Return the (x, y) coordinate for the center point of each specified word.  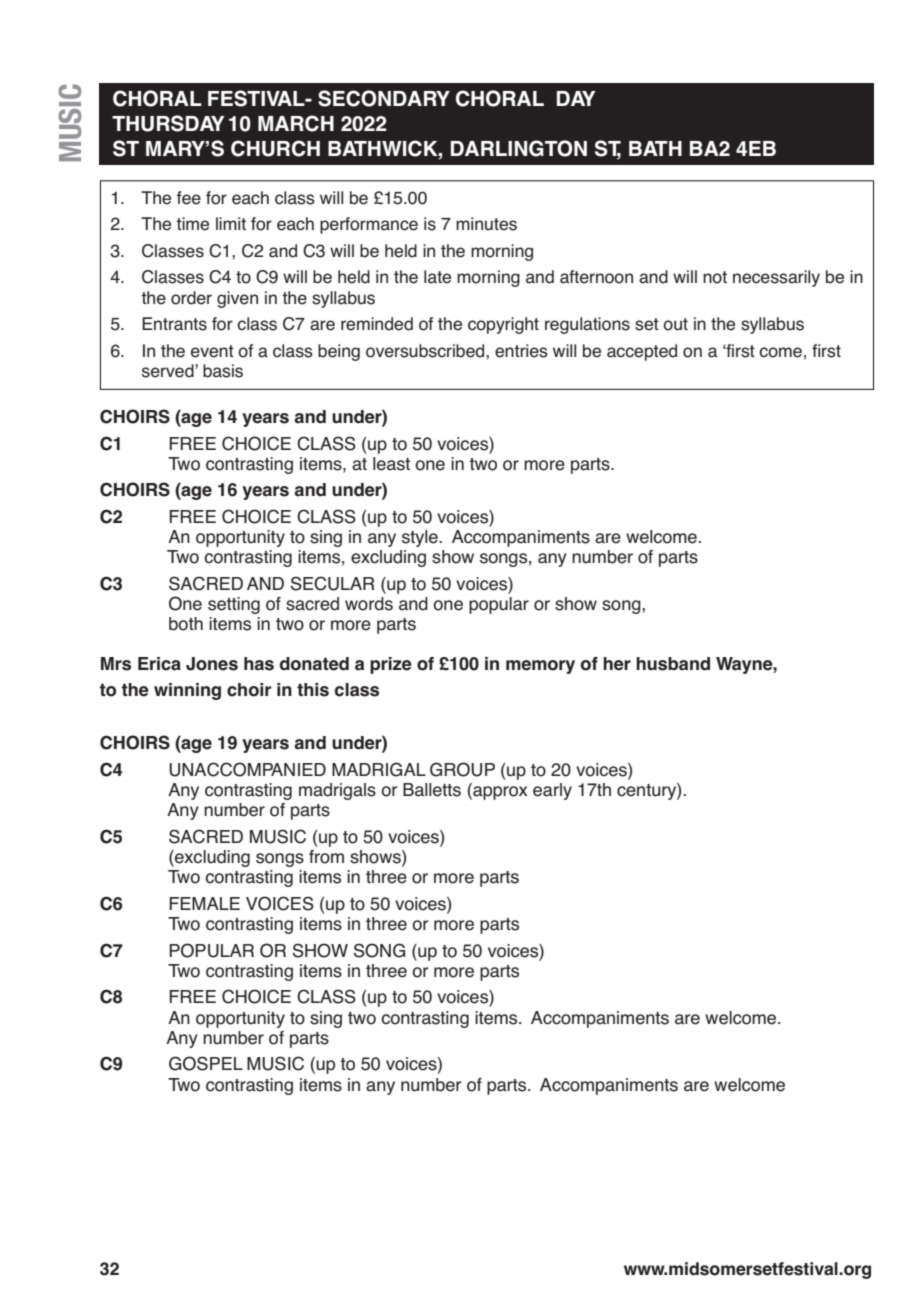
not (715, 277)
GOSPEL (206, 1063)
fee (188, 198)
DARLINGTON (519, 148)
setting (234, 605)
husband (673, 664)
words (369, 604)
